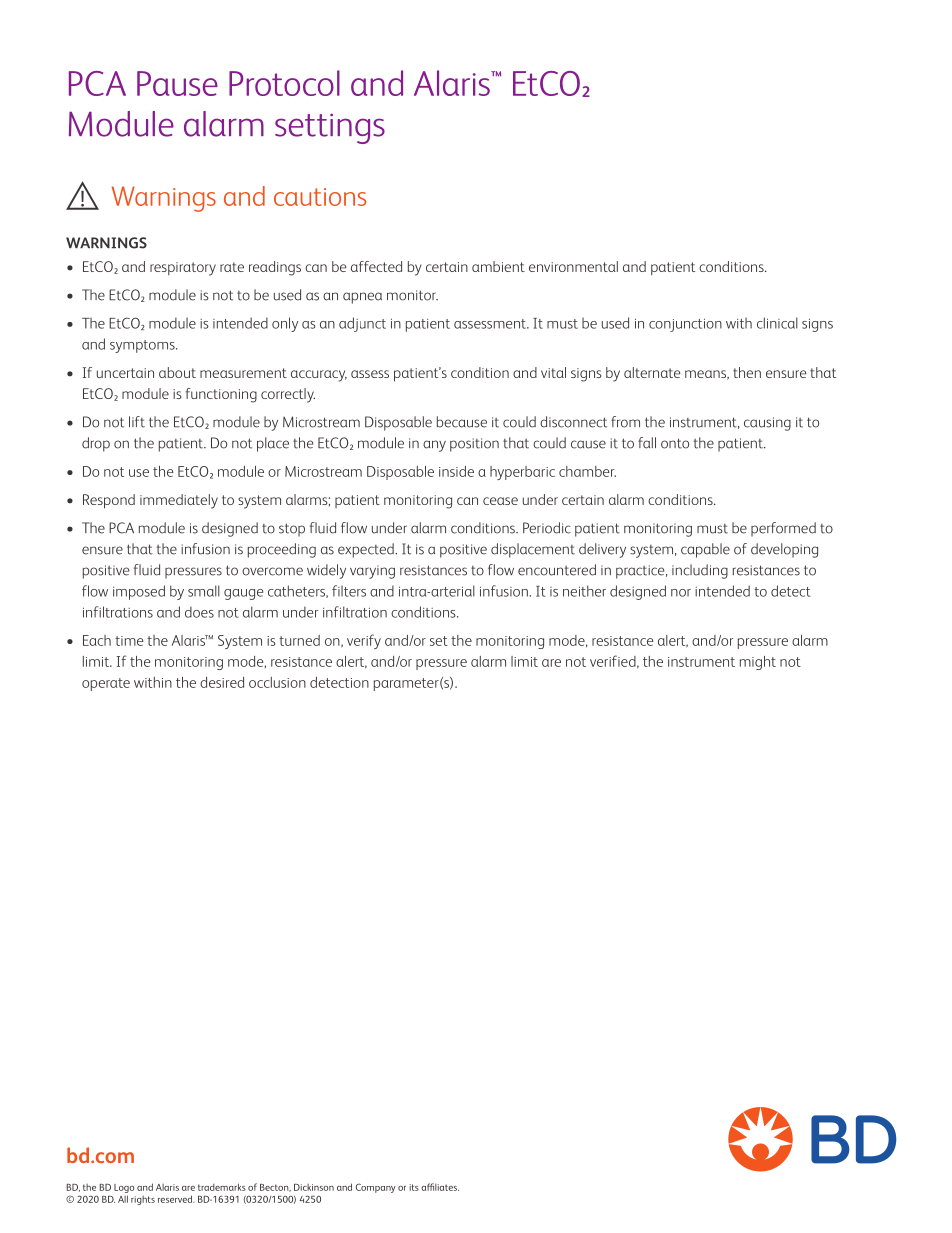 This screenshot has height=1233, width=952. I want to click on reserved, so click(176, 1199).
